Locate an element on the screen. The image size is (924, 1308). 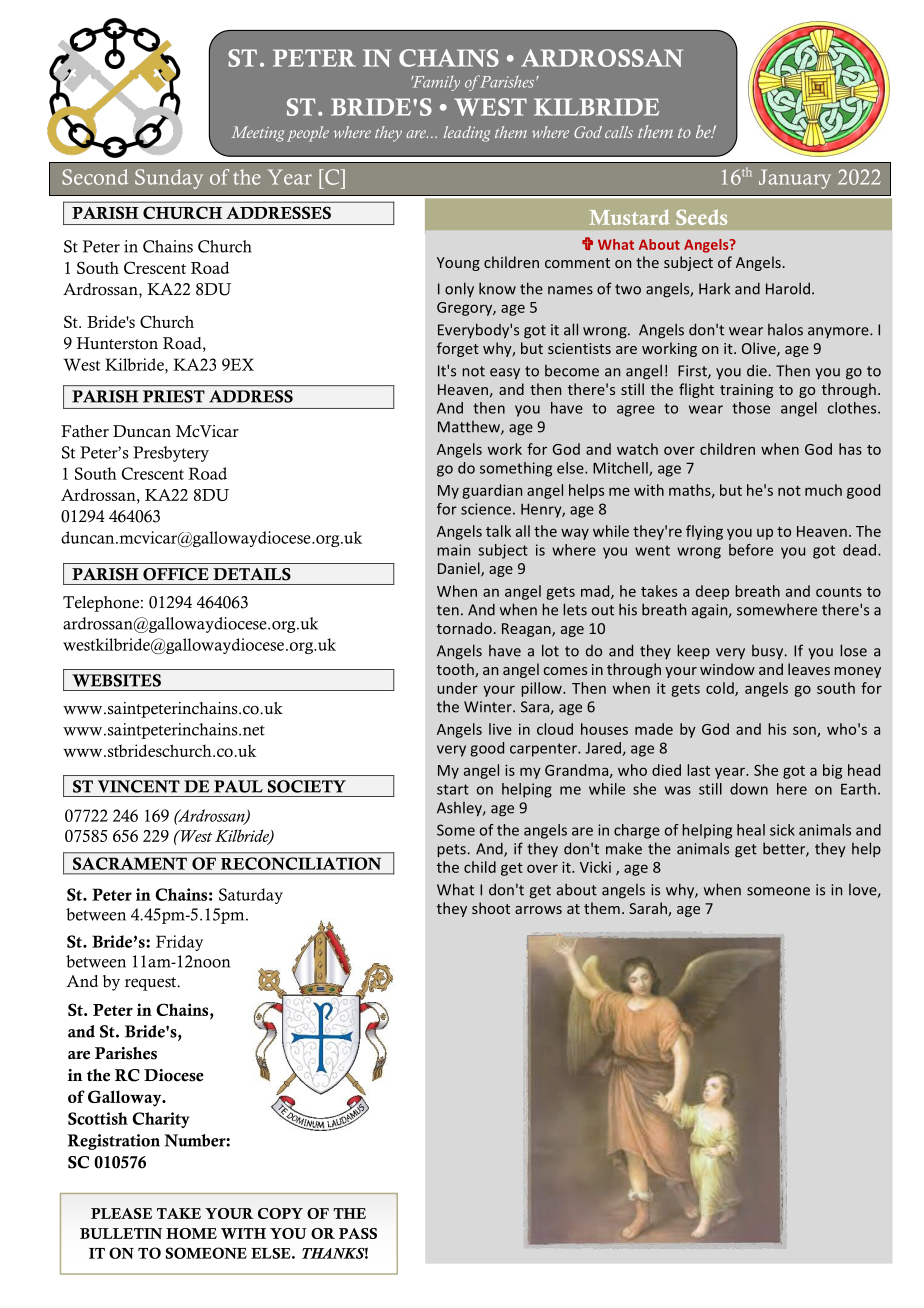
guardian is located at coordinates (492, 491).
